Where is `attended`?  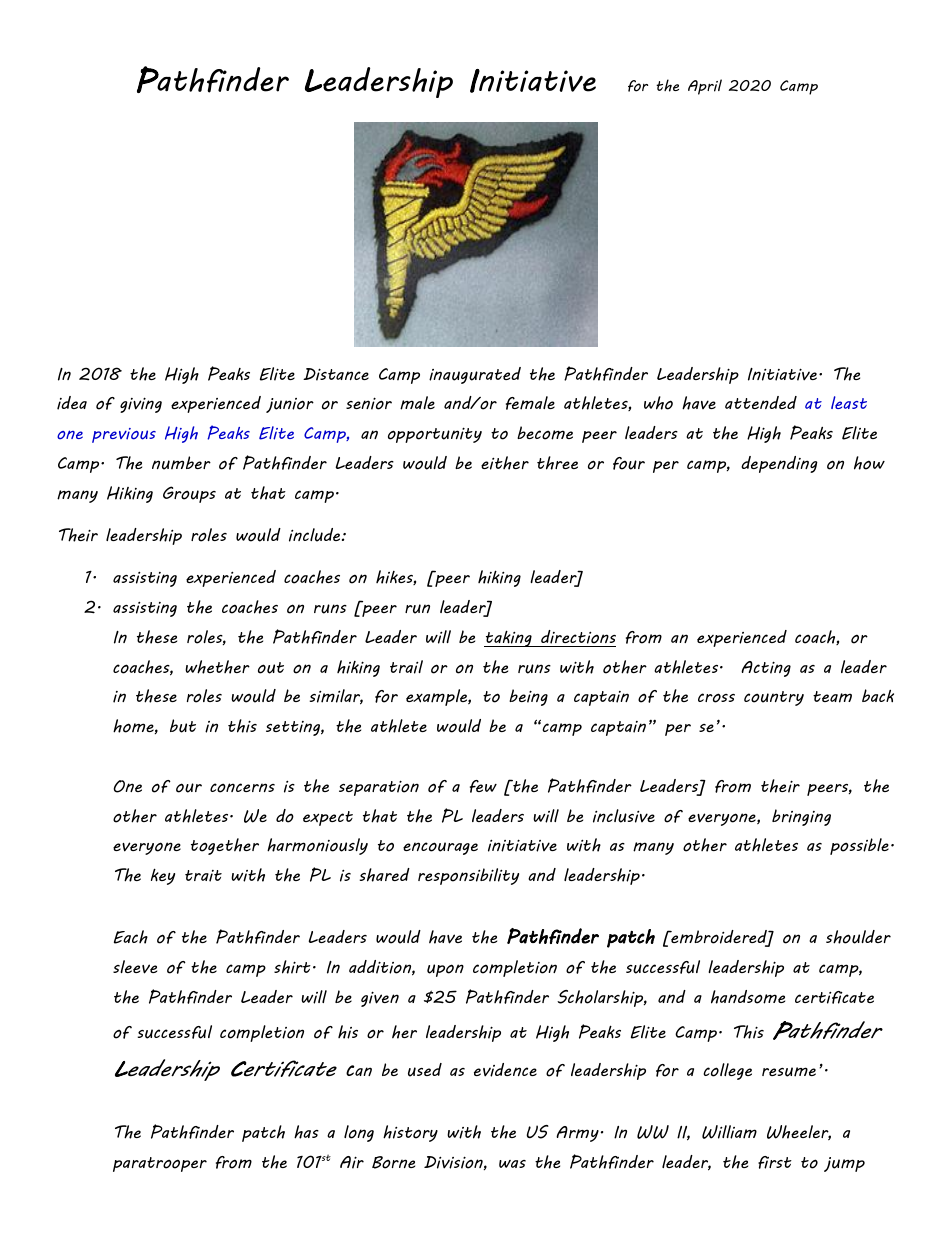
attended is located at coordinates (761, 402).
